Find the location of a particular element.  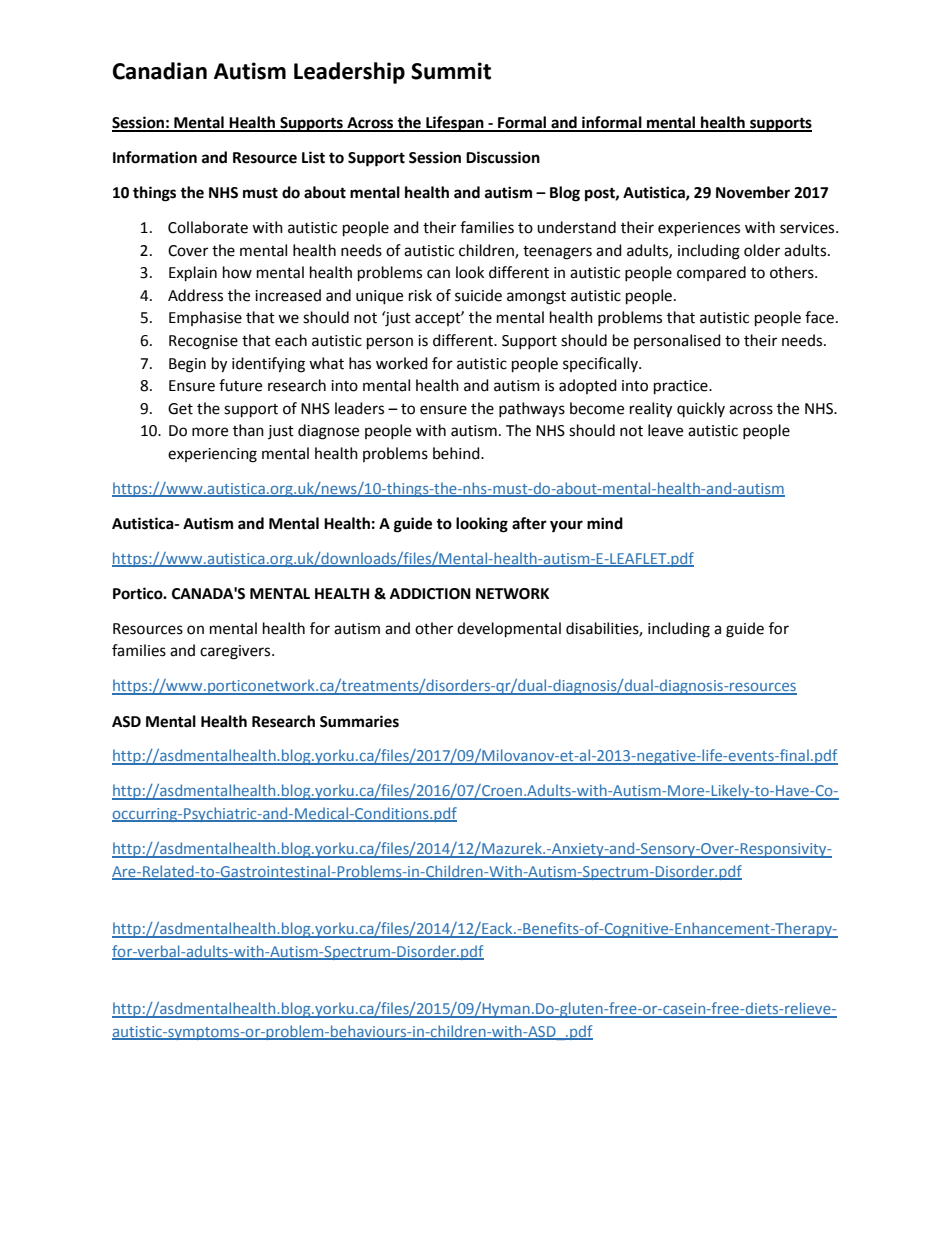

Canadian is located at coordinates (160, 71).
